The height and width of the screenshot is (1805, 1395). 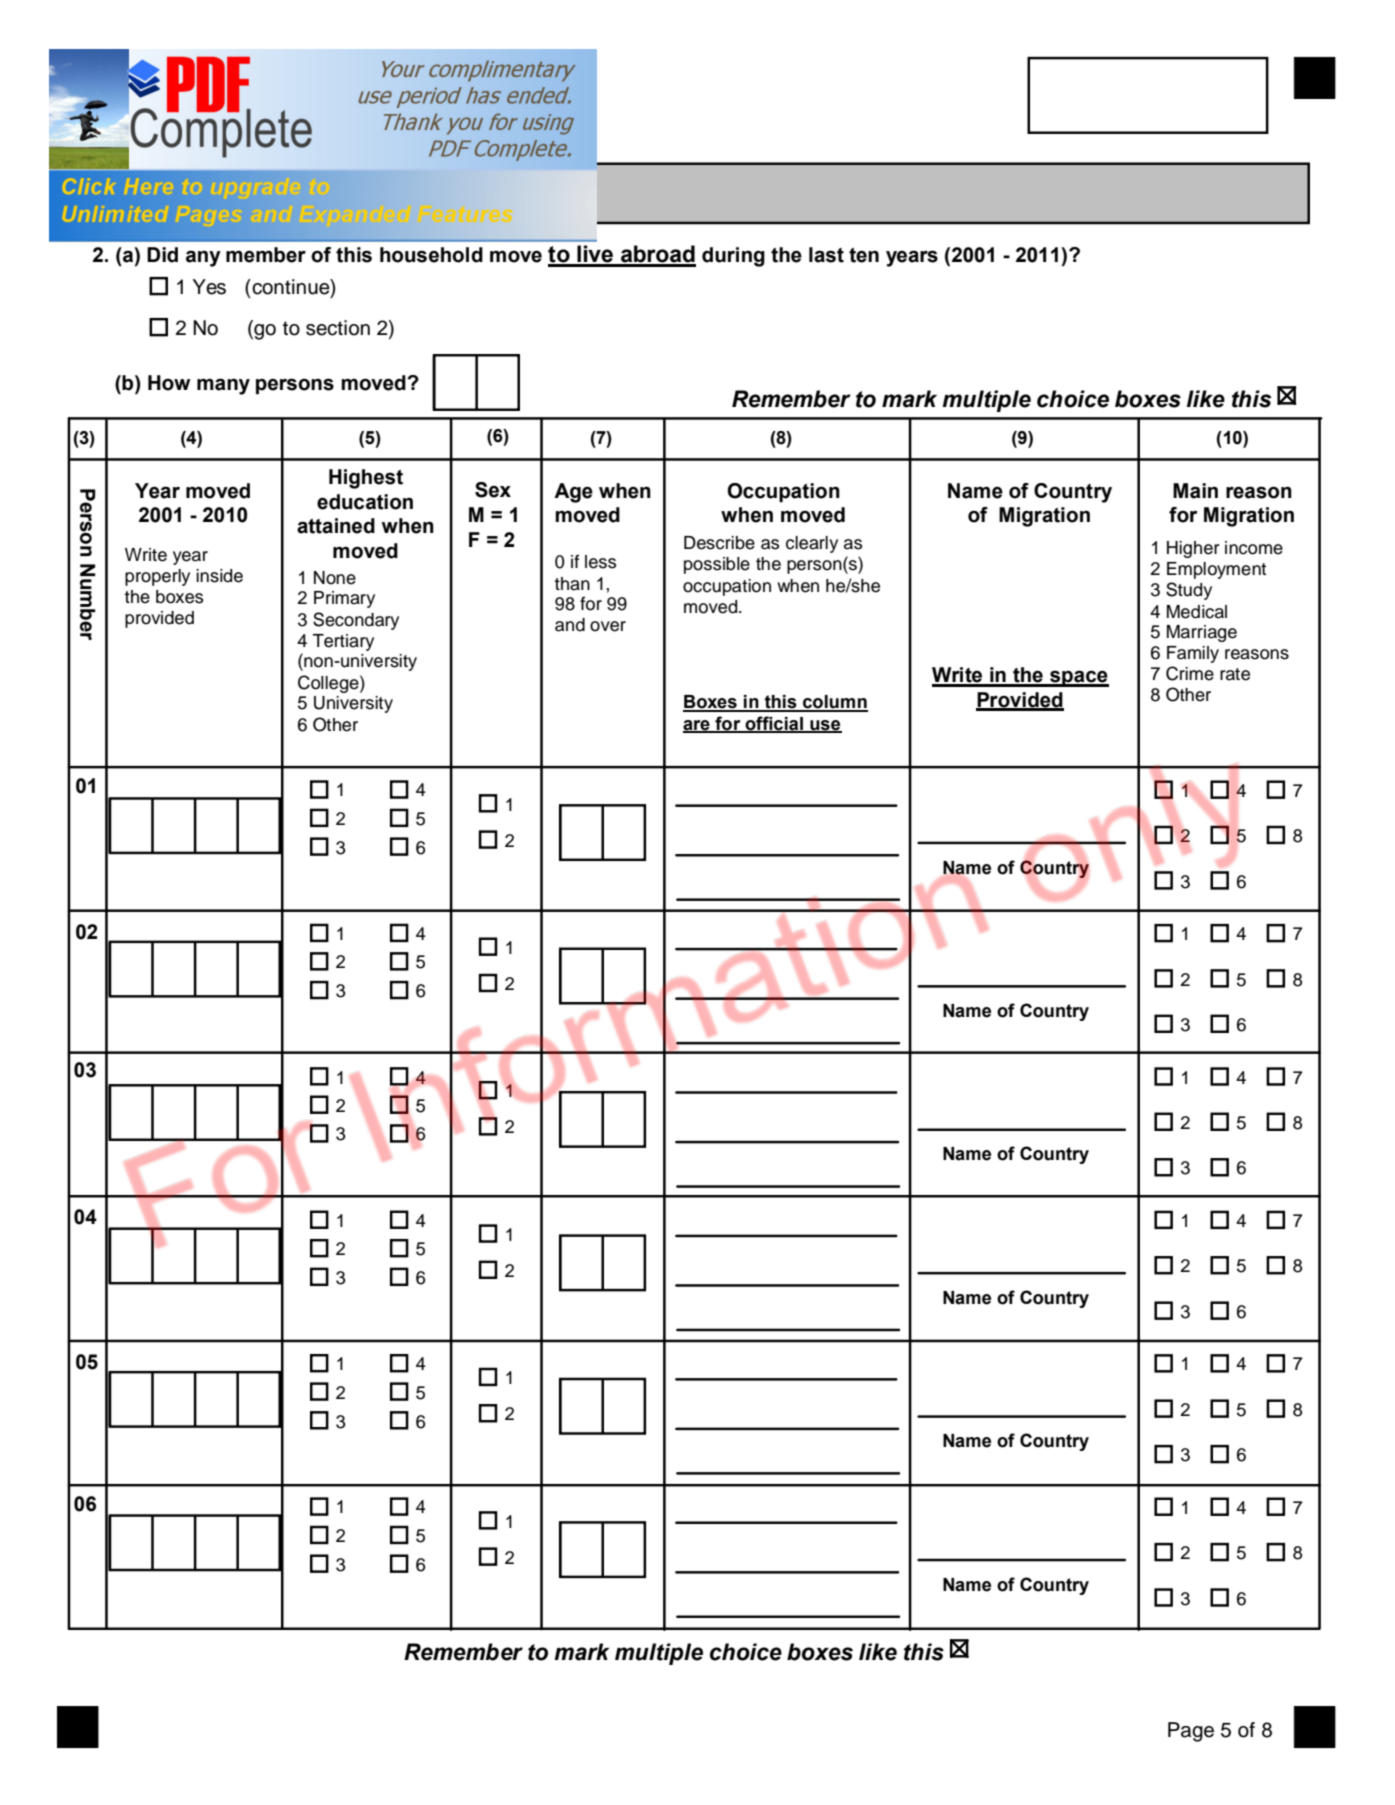 What do you see at coordinates (774, 724) in the screenshot?
I see `official` at bounding box center [774, 724].
